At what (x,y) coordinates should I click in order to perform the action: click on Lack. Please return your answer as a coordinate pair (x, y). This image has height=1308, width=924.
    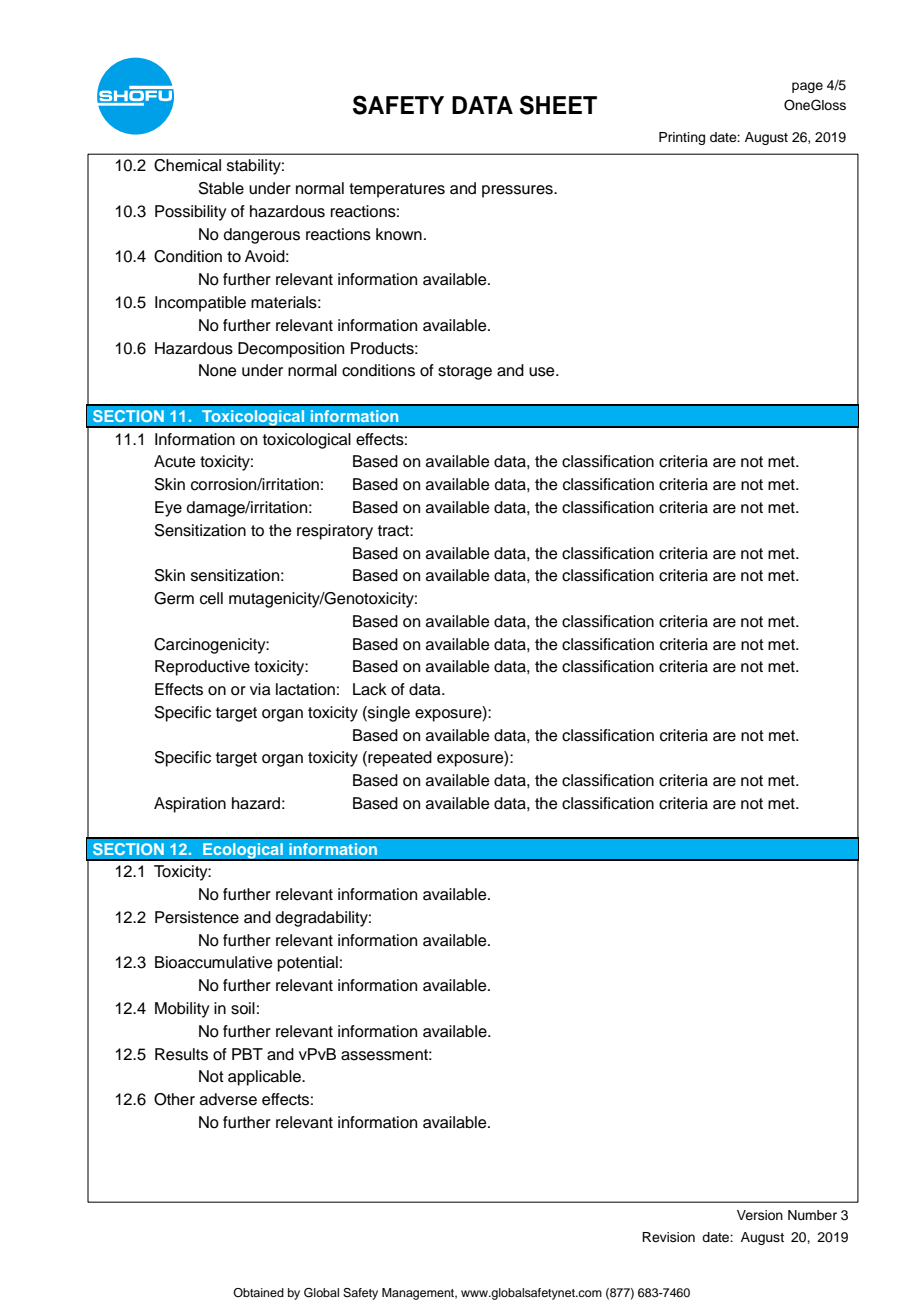
    Looking at the image, I should click on (370, 689).
